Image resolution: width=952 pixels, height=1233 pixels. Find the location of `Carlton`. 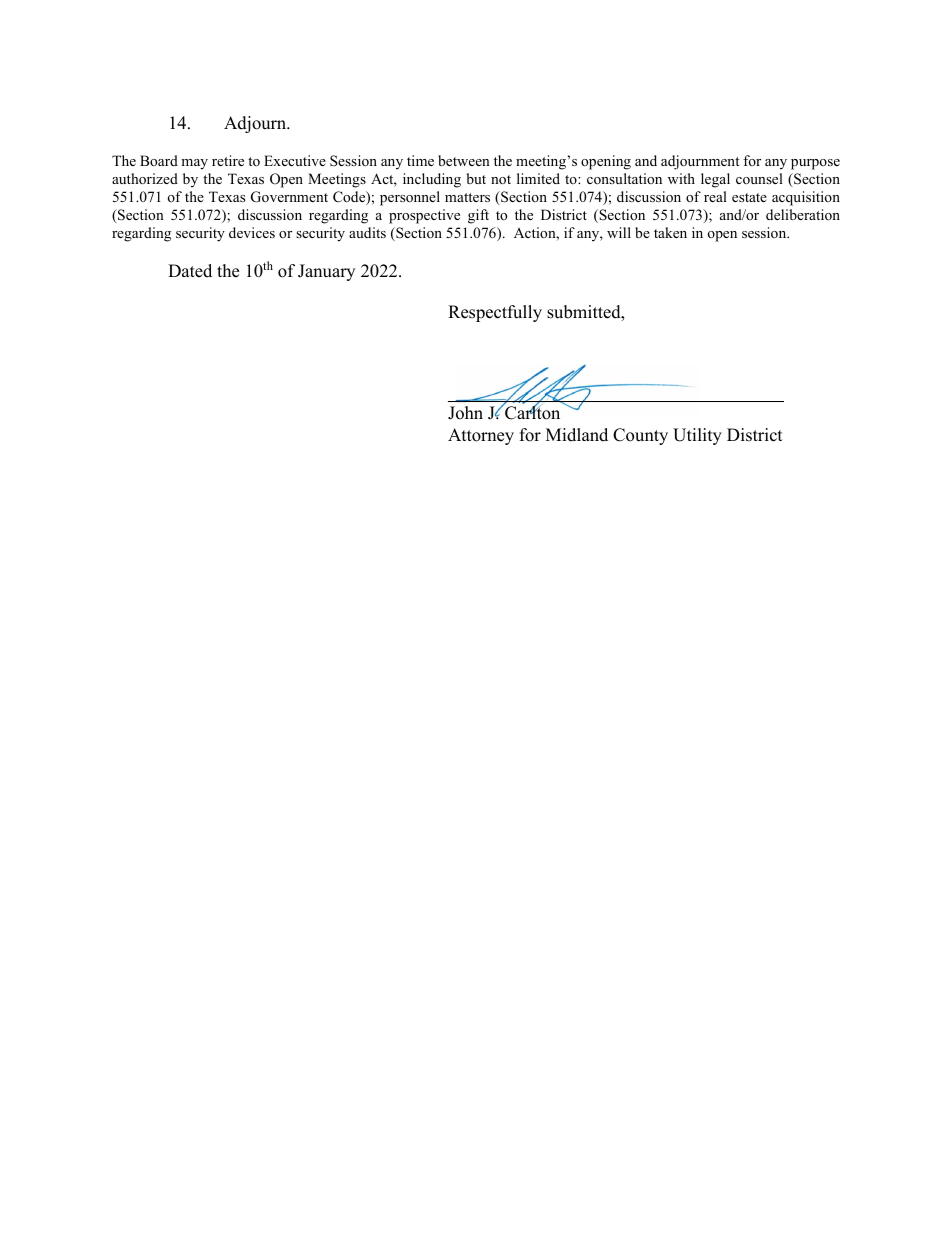

Carlton is located at coordinates (531, 412).
